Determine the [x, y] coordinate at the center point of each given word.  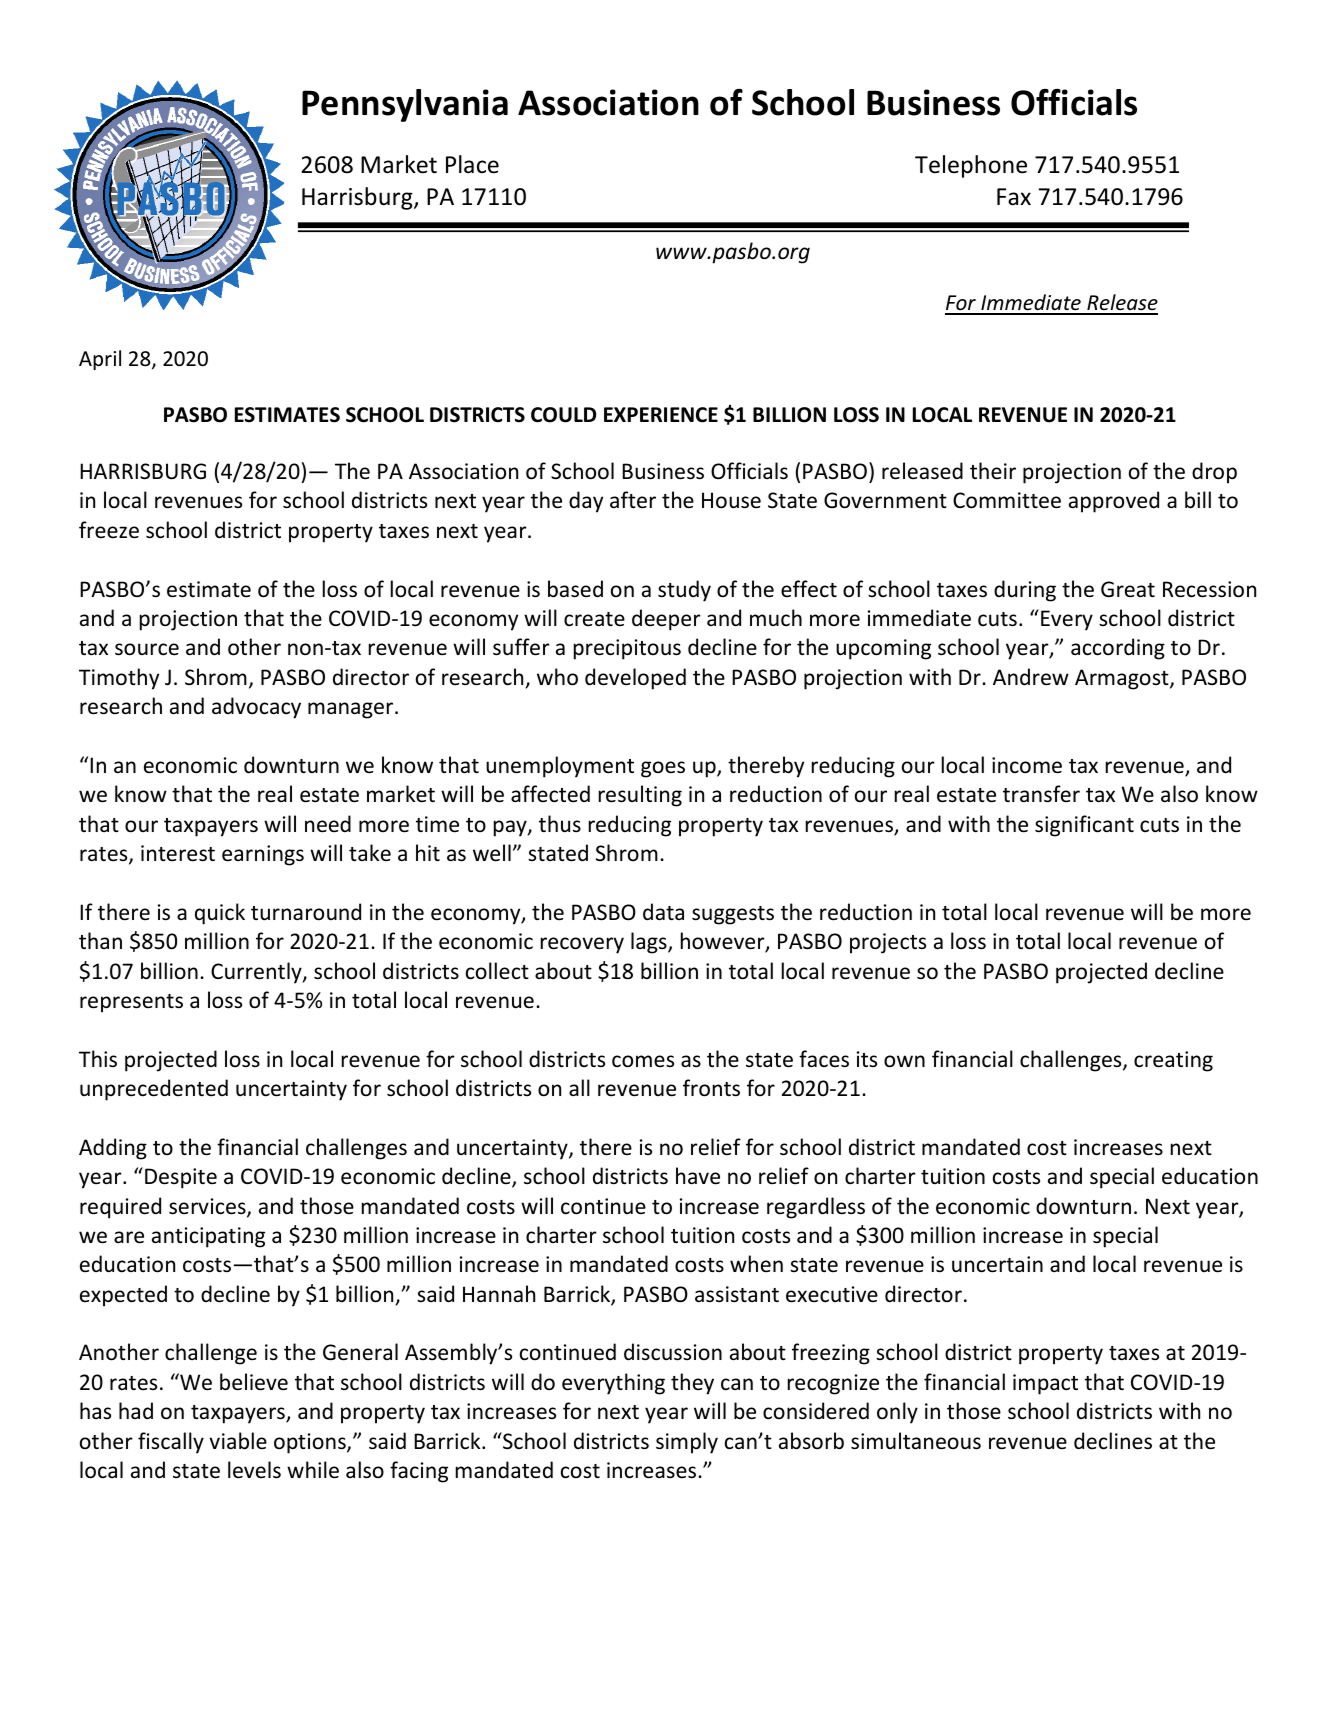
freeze [109, 530]
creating [1173, 1061]
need [328, 824]
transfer [1041, 794]
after [633, 500]
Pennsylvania [405, 105]
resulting [640, 796]
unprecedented [154, 1090]
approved [1114, 502]
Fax [1014, 197]
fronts [711, 1088]
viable [238, 1441]
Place [472, 164]
